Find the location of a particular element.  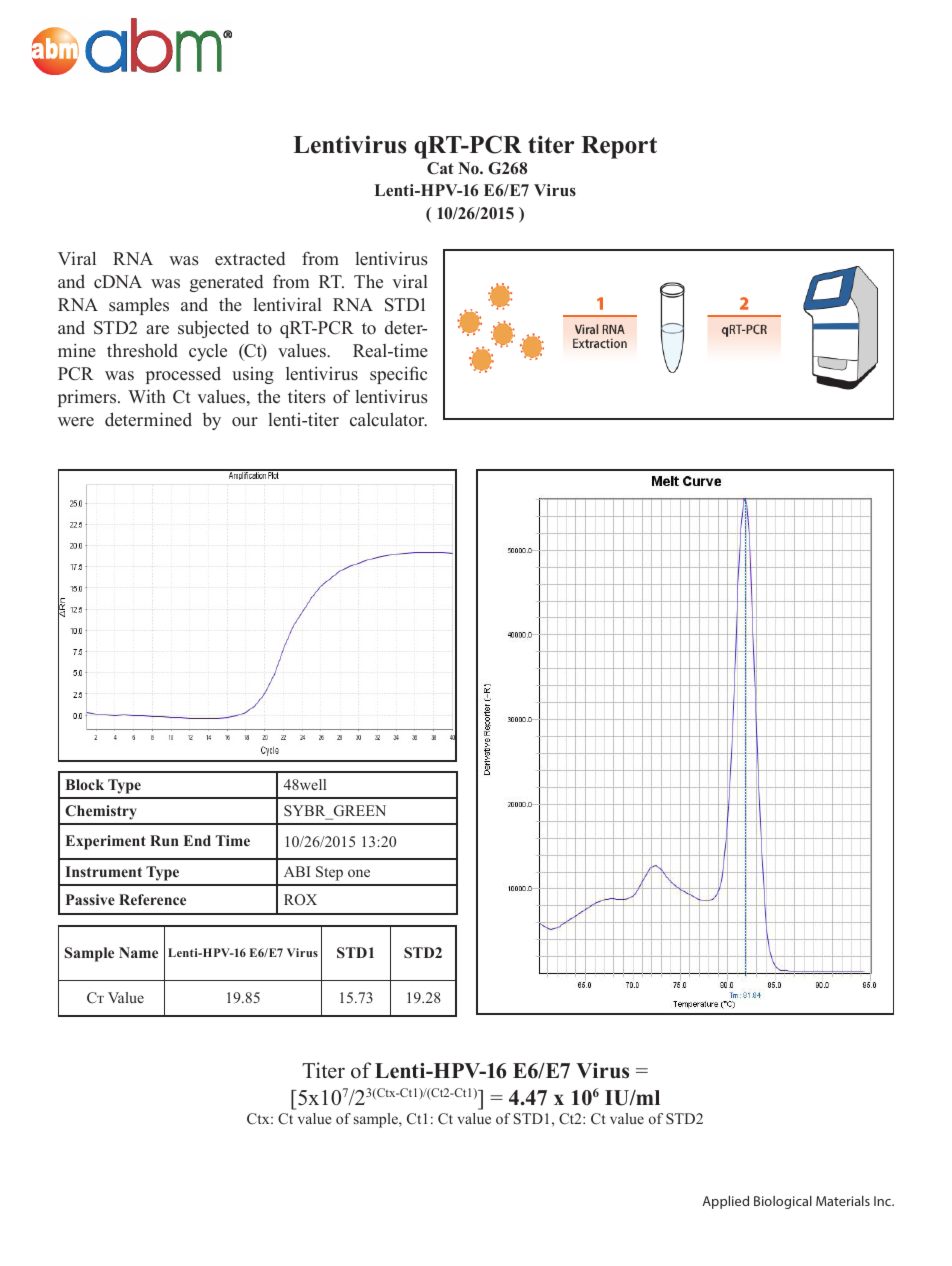

one is located at coordinates (359, 873).
